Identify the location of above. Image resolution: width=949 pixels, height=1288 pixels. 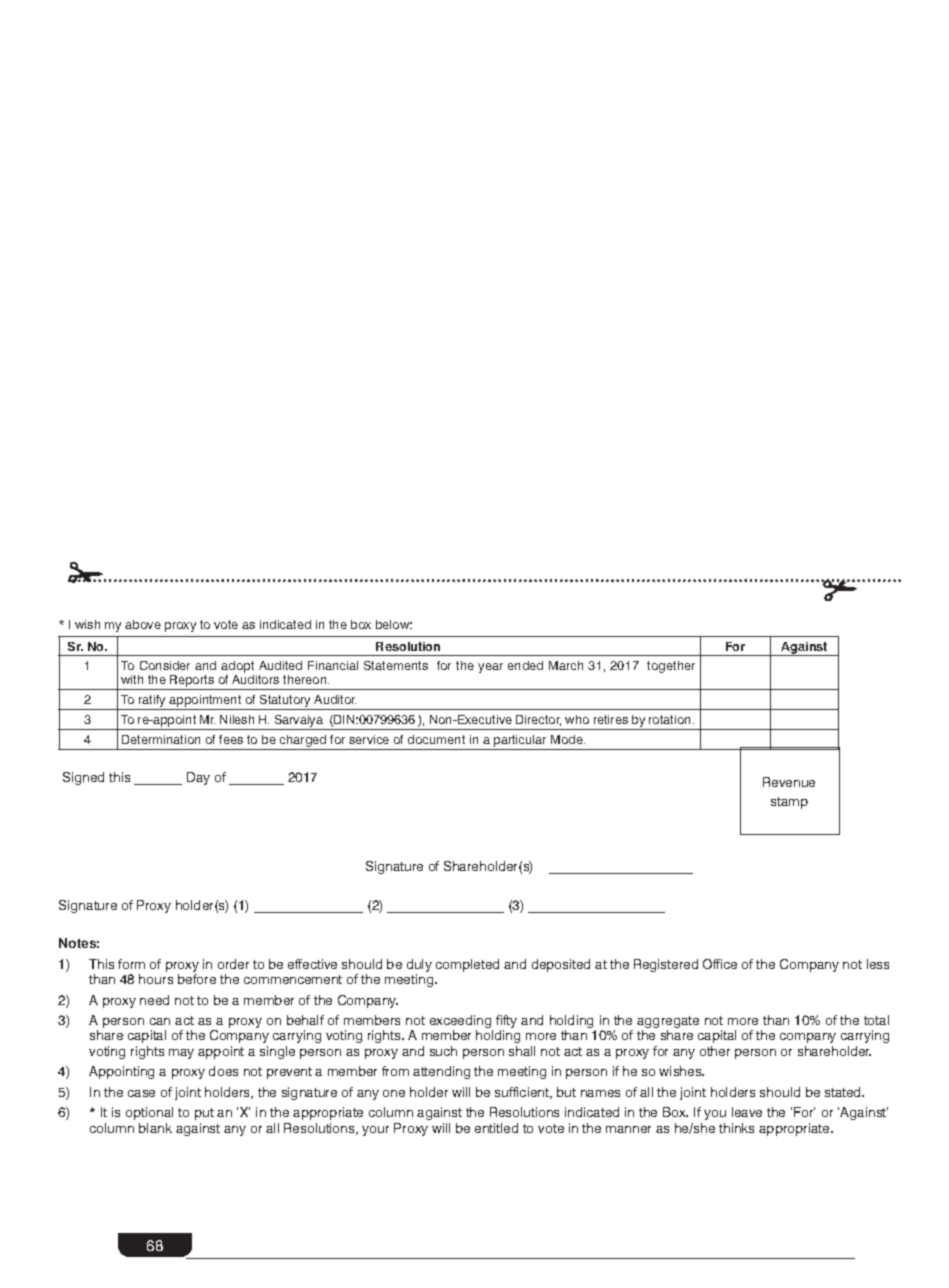
(143, 624).
